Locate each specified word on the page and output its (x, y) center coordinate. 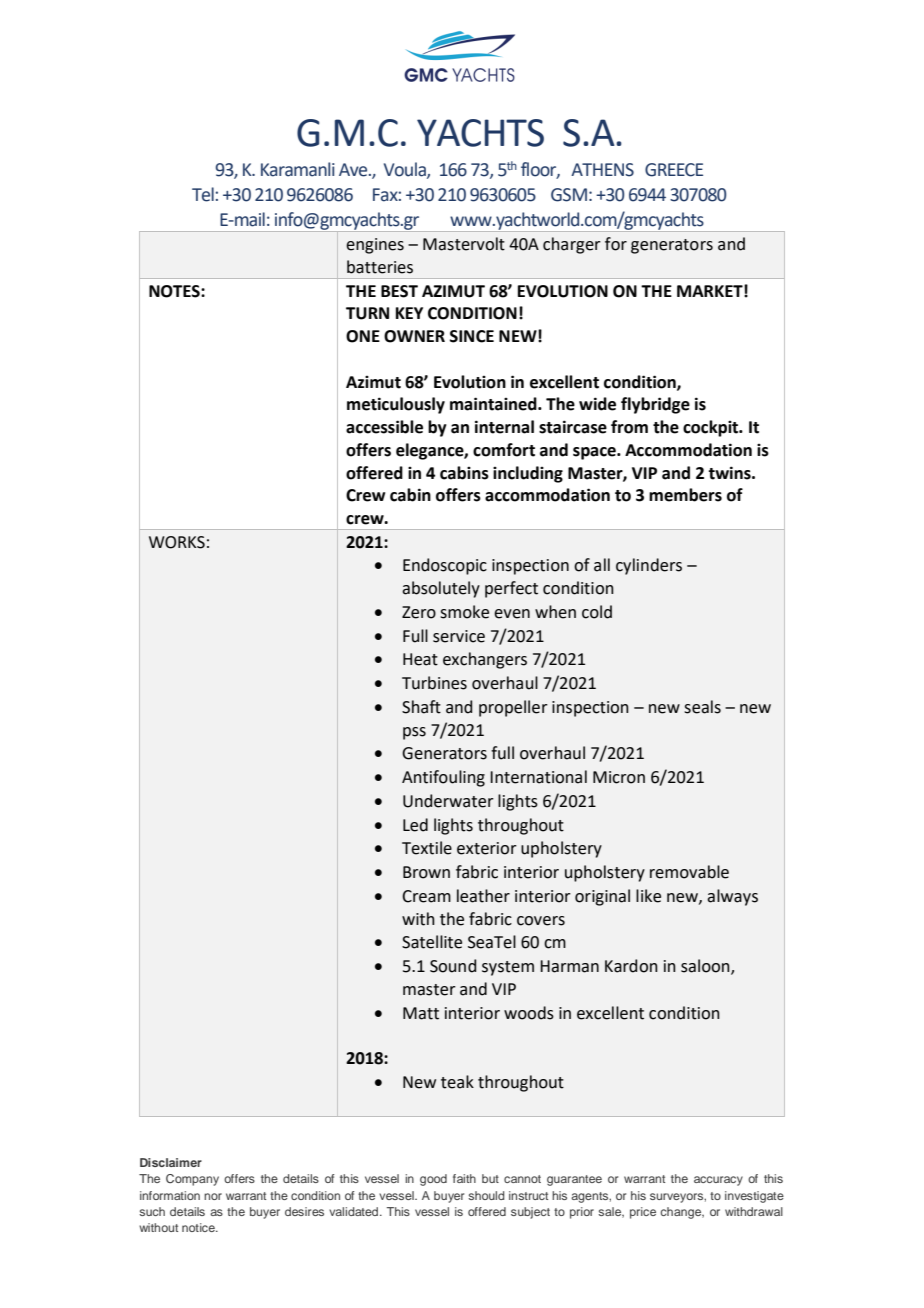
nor (213, 1196)
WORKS (177, 542)
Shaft (421, 707)
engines (375, 246)
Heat (420, 659)
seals (702, 707)
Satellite (432, 942)
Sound (453, 966)
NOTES (175, 291)
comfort (504, 450)
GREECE (674, 170)
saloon (706, 967)
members (685, 495)
